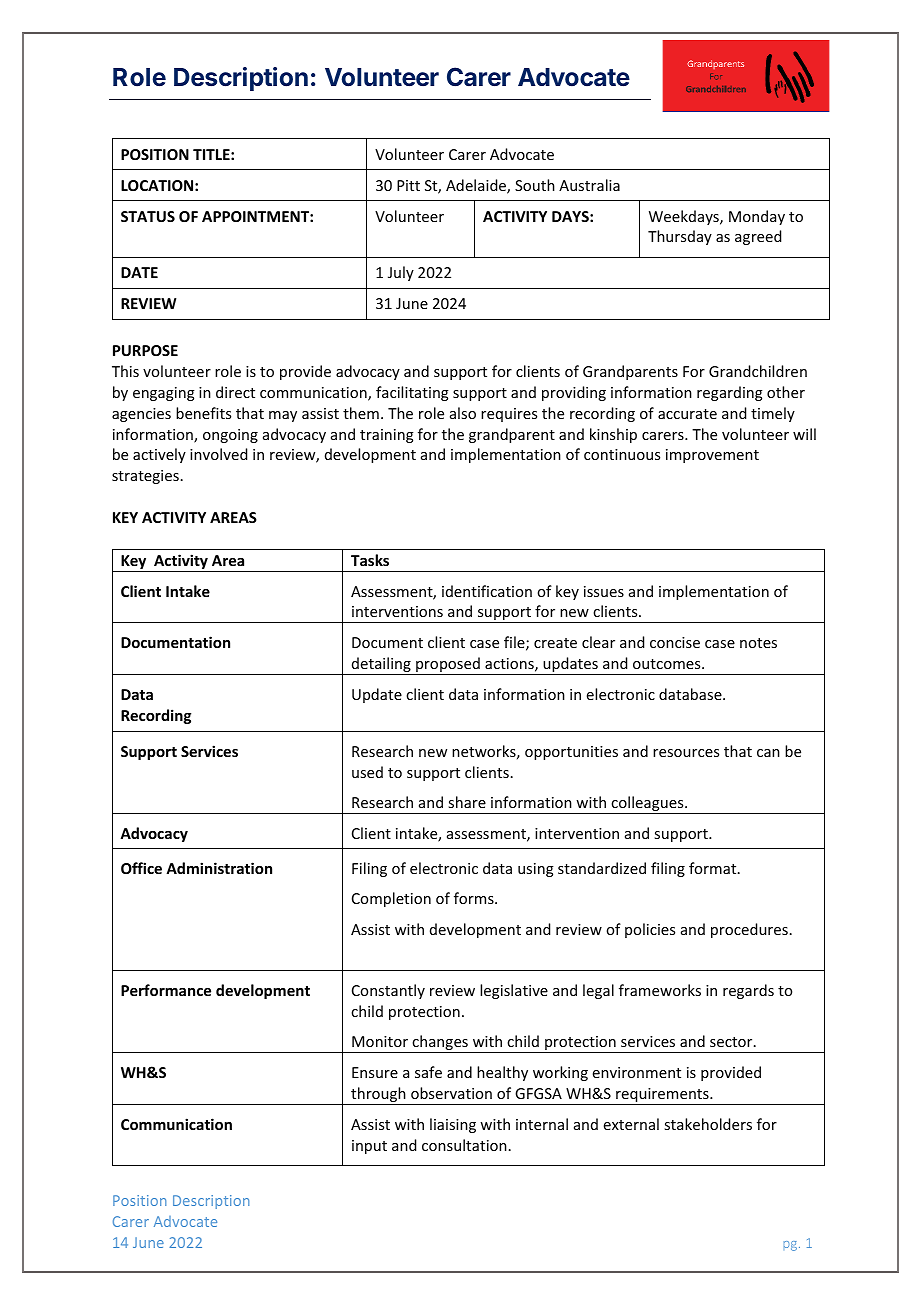  Describe the element at coordinates (647, 805) in the screenshot. I see `colleagues` at that location.
